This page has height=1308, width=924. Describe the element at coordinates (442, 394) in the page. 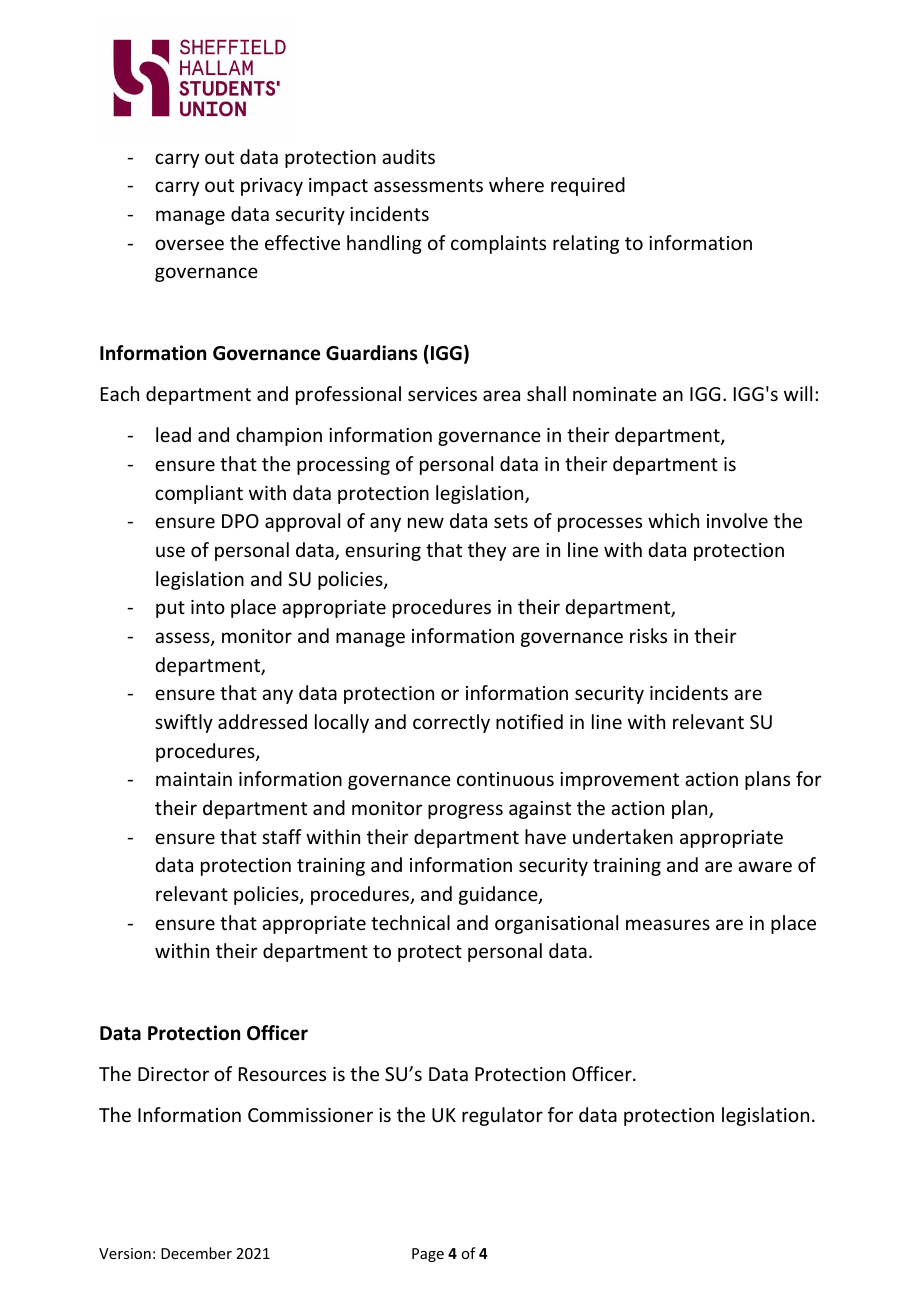

I see `services` at that location.
